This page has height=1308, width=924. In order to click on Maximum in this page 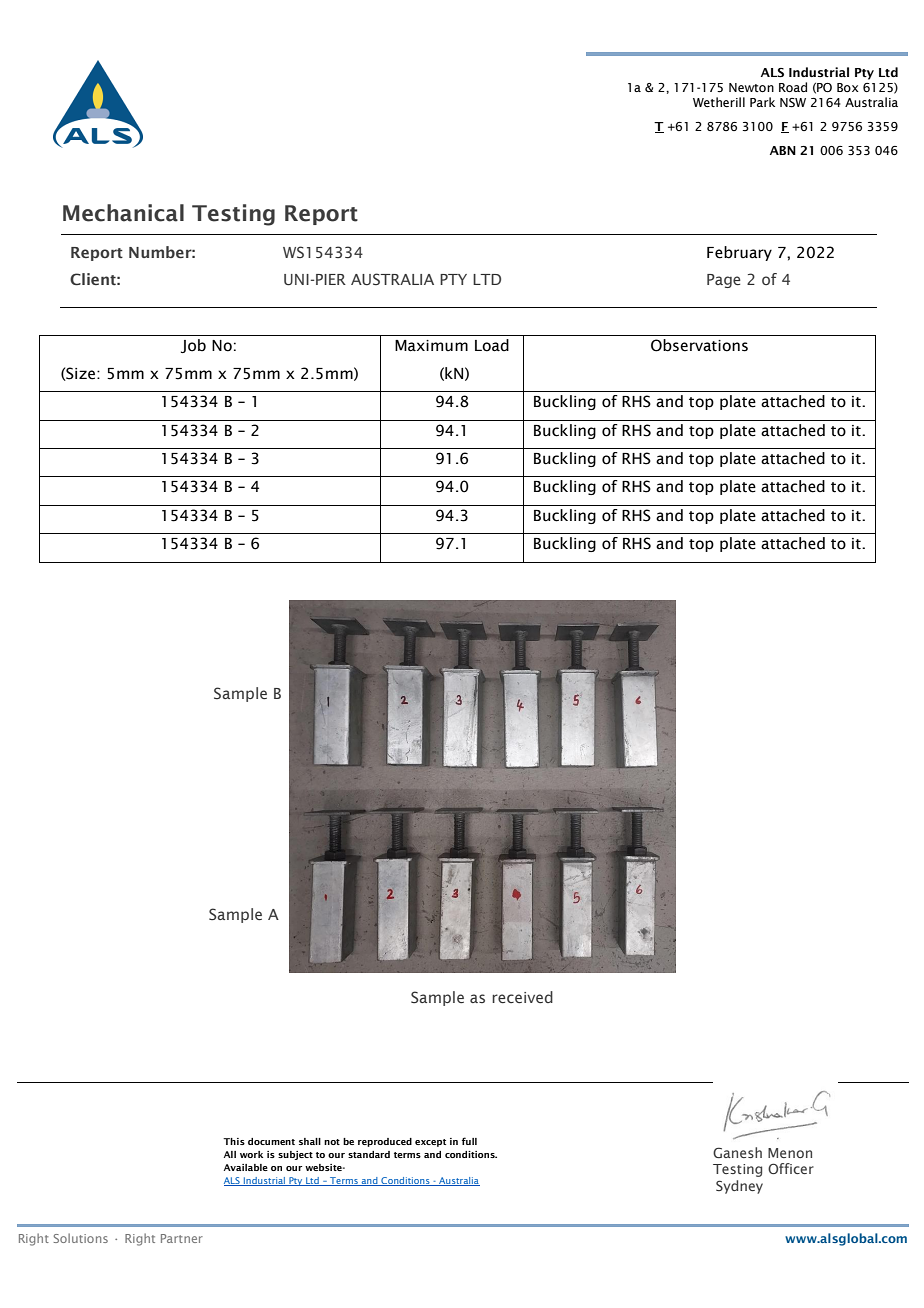, I will do `click(431, 346)`.
